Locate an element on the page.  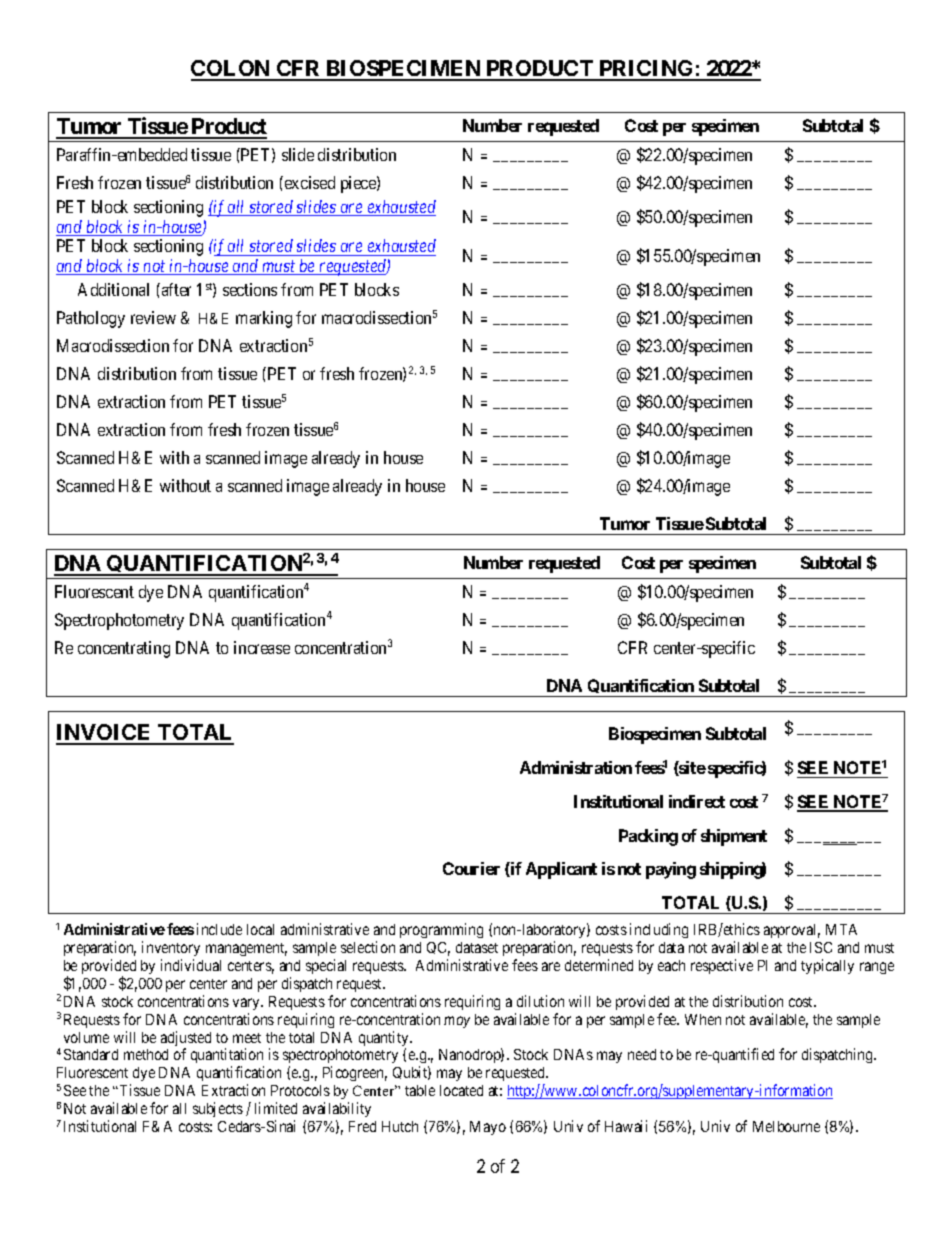
Administration is located at coordinates (576, 767).
